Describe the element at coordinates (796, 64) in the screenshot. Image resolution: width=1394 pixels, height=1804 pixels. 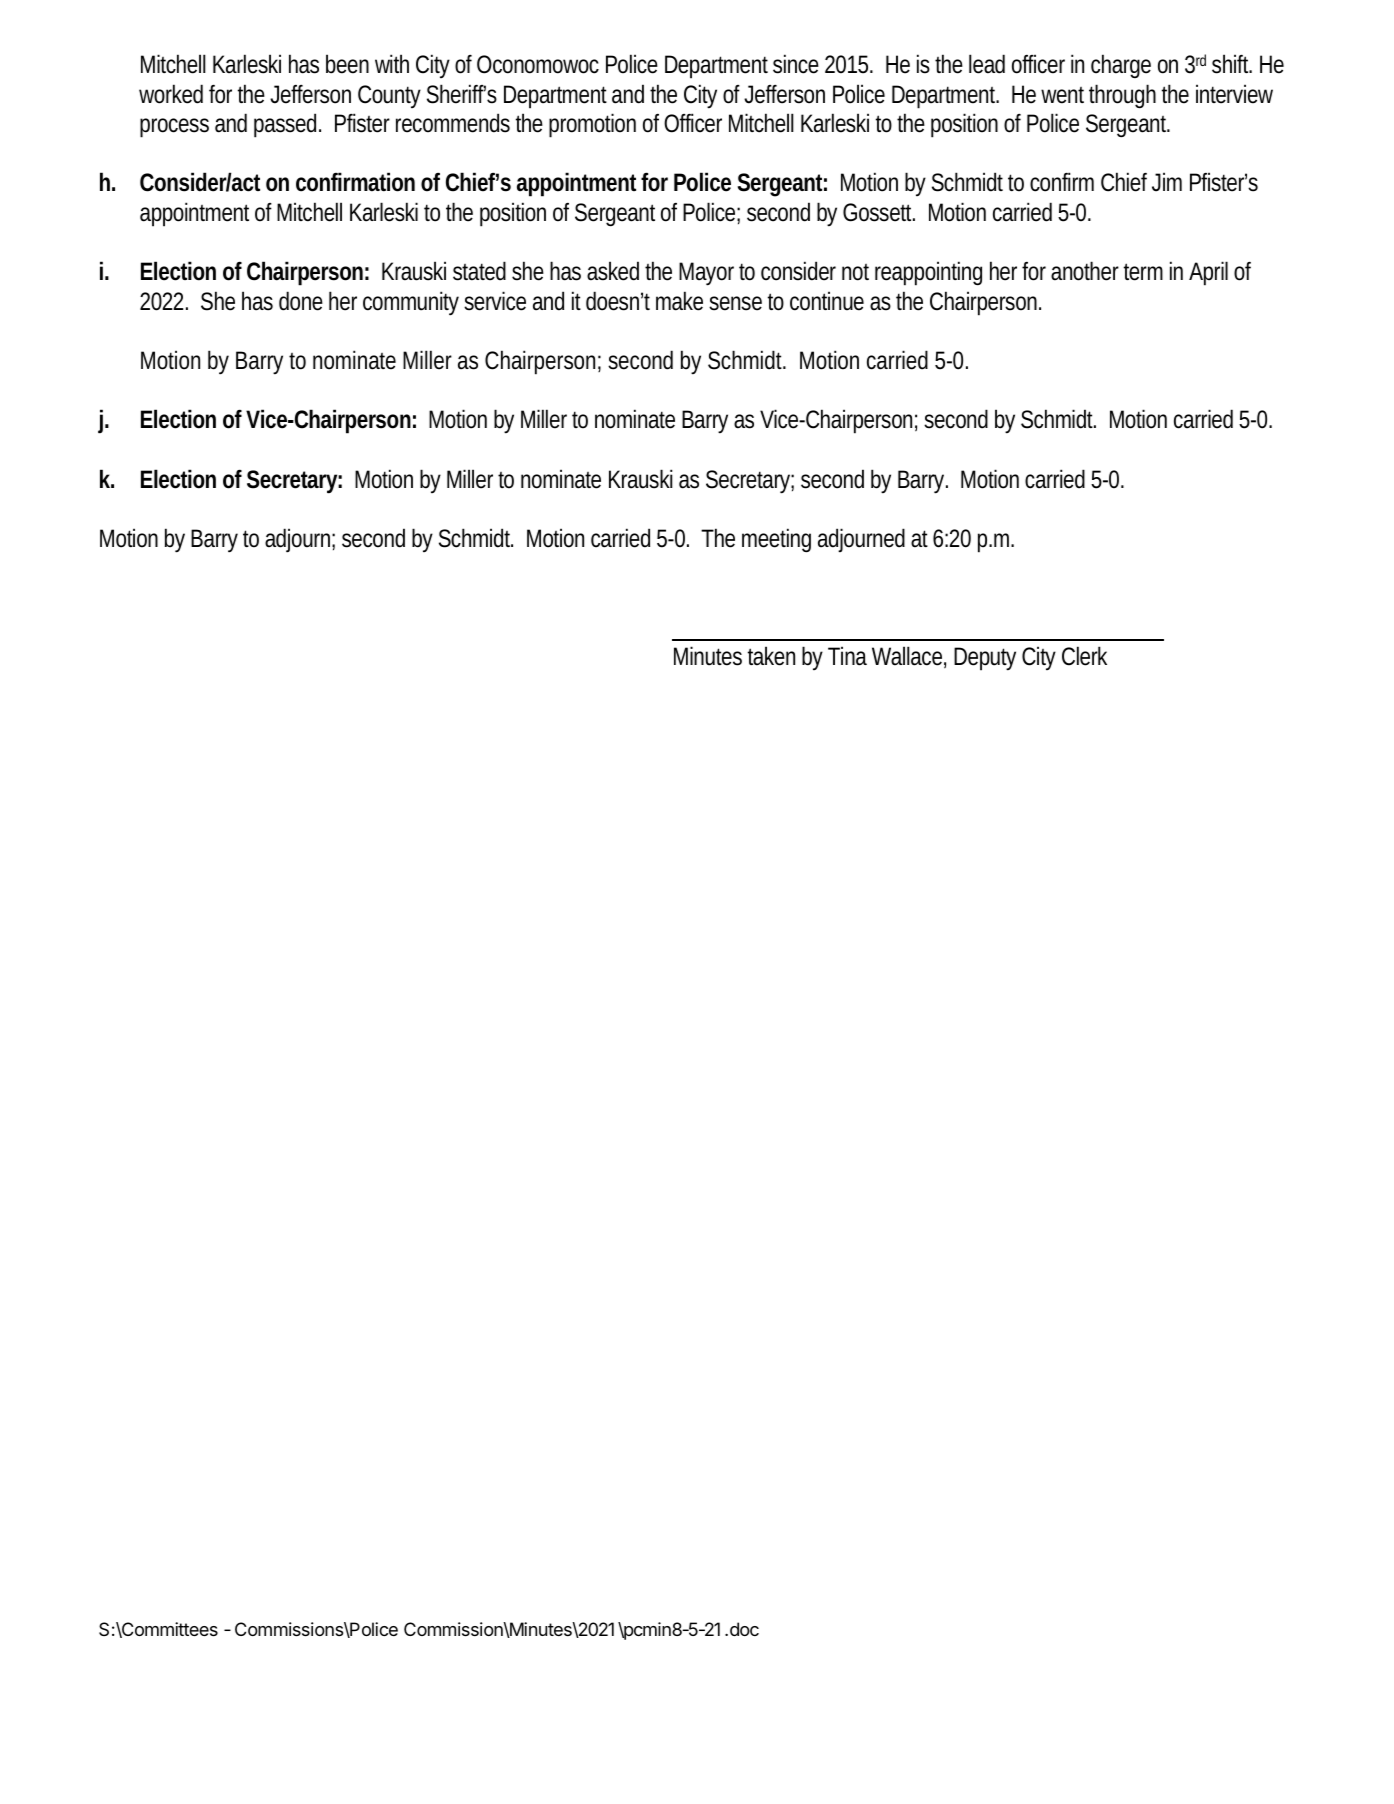
I see `since` at that location.
